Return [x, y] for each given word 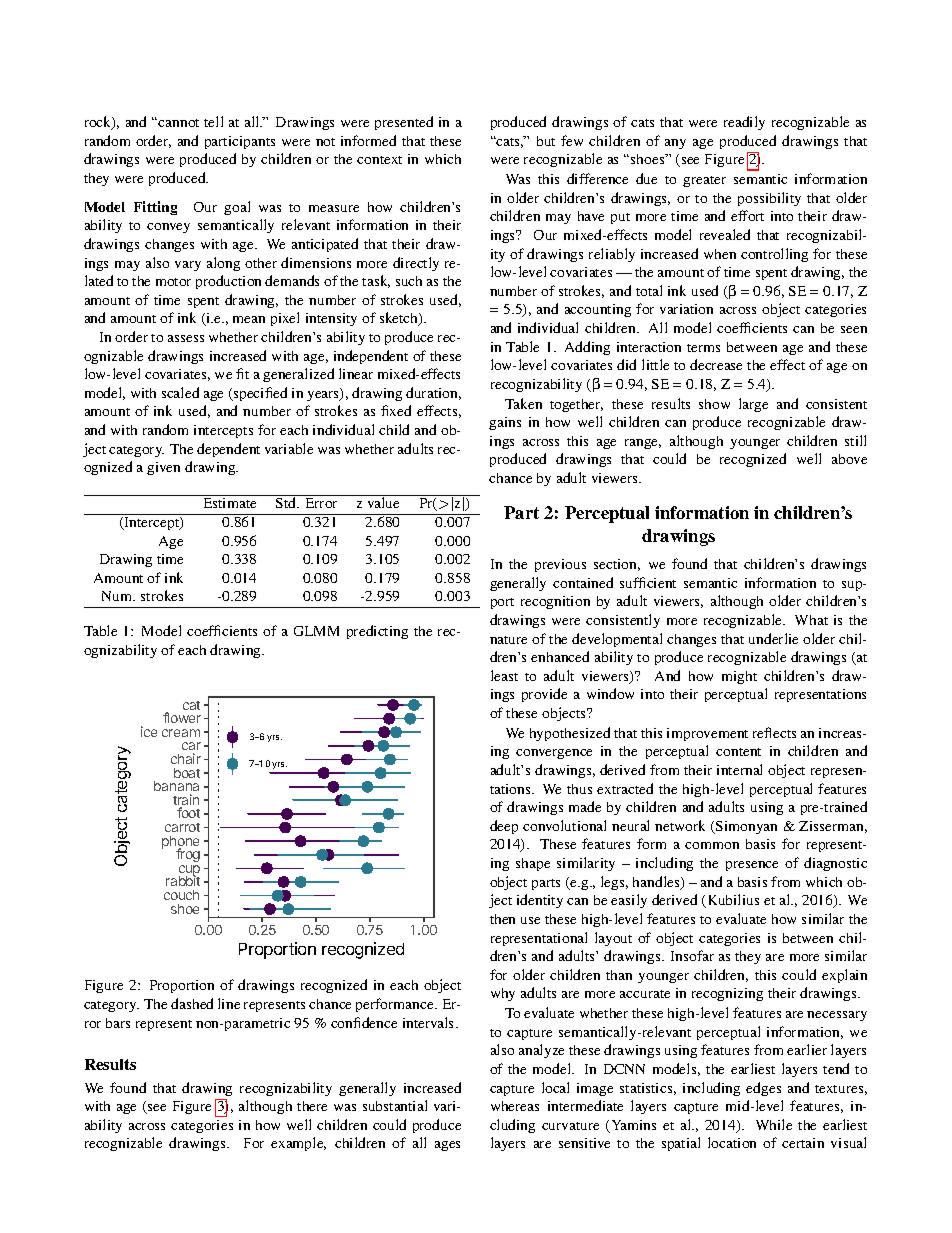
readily [744, 123]
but [546, 141]
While [774, 1124]
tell [213, 121]
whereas [515, 1106]
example [298, 1144]
